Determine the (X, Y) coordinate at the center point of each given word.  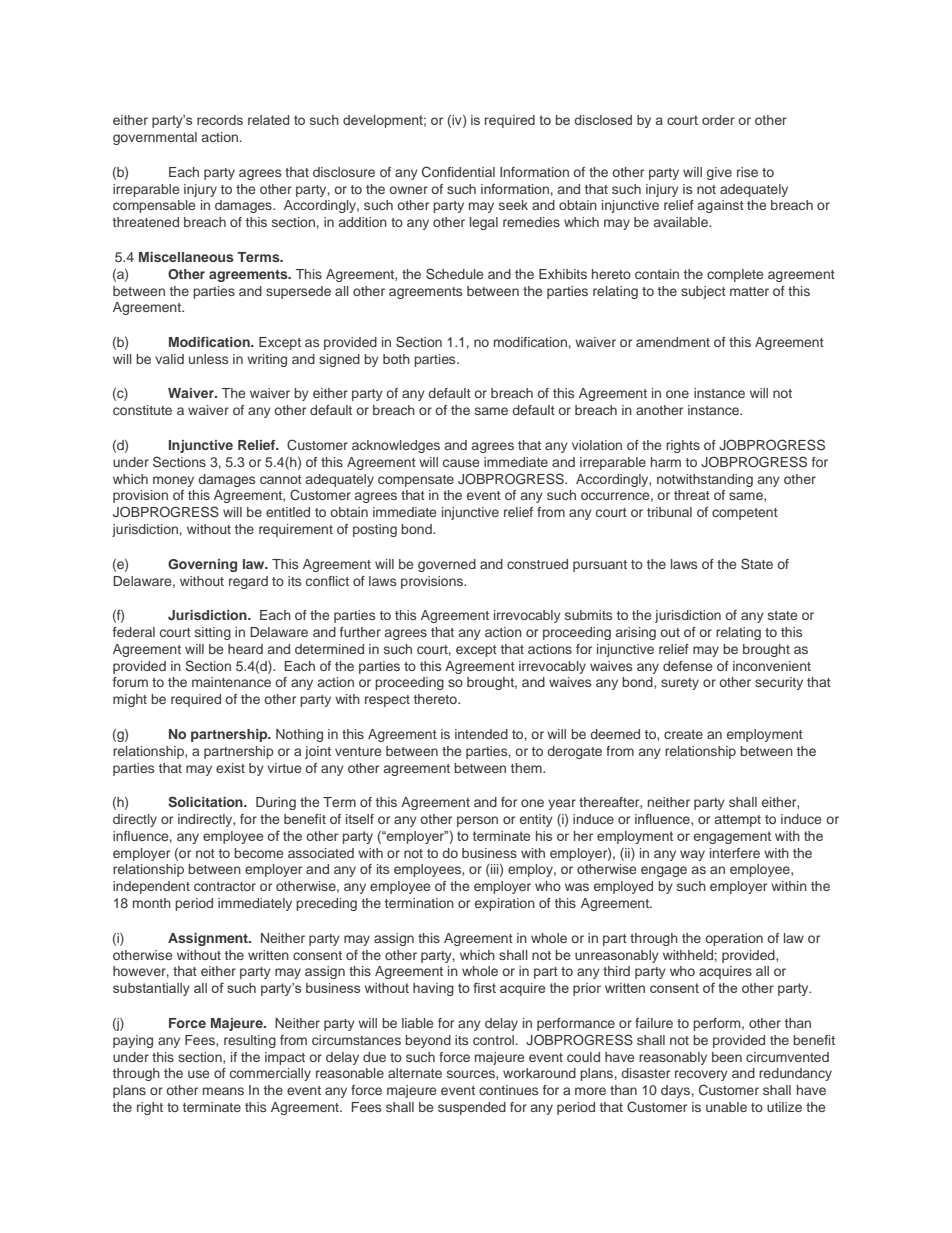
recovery (701, 1075)
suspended (472, 1108)
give (719, 173)
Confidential (458, 172)
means (223, 1091)
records (220, 120)
